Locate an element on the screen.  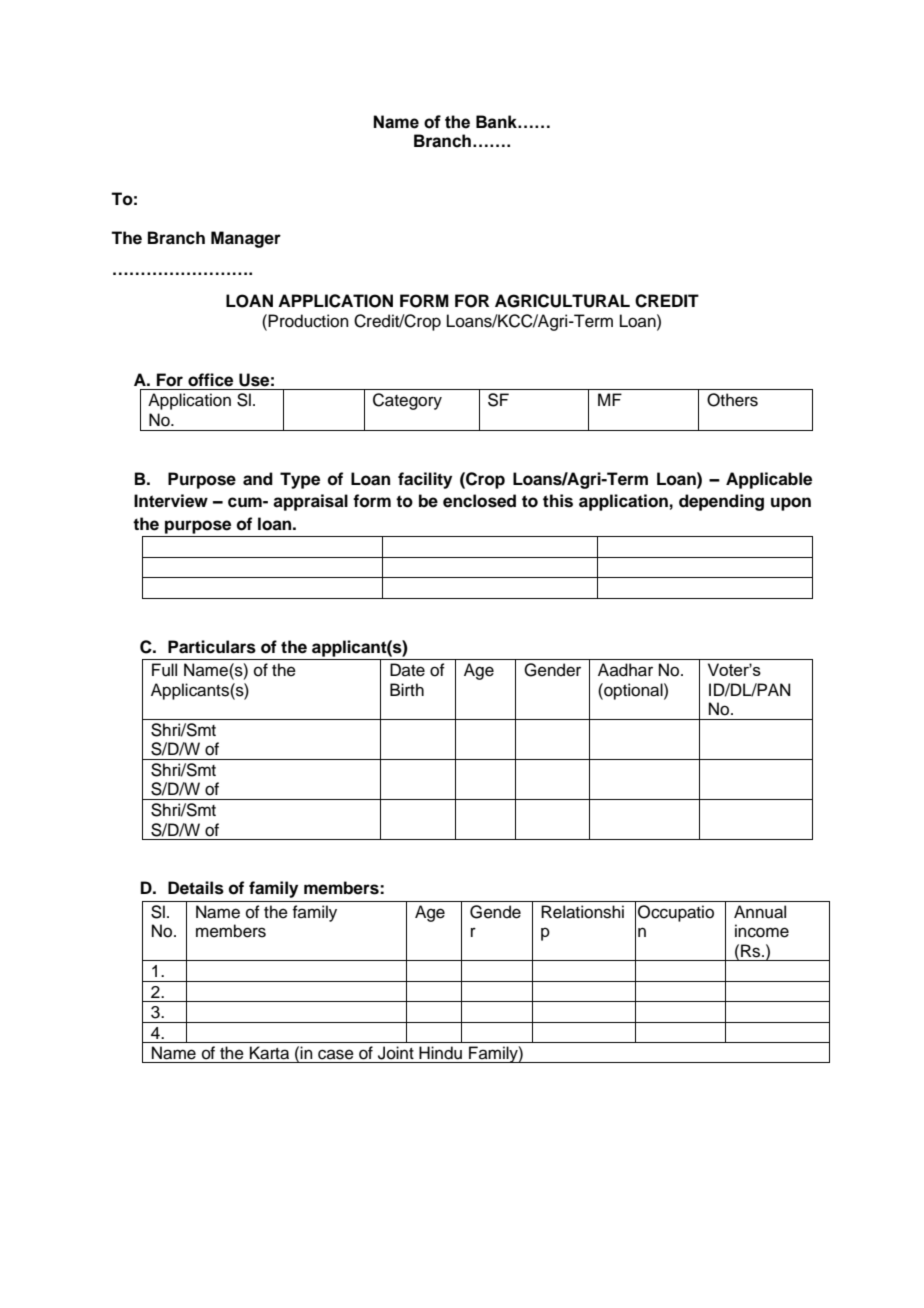
case is located at coordinates (336, 1054).
